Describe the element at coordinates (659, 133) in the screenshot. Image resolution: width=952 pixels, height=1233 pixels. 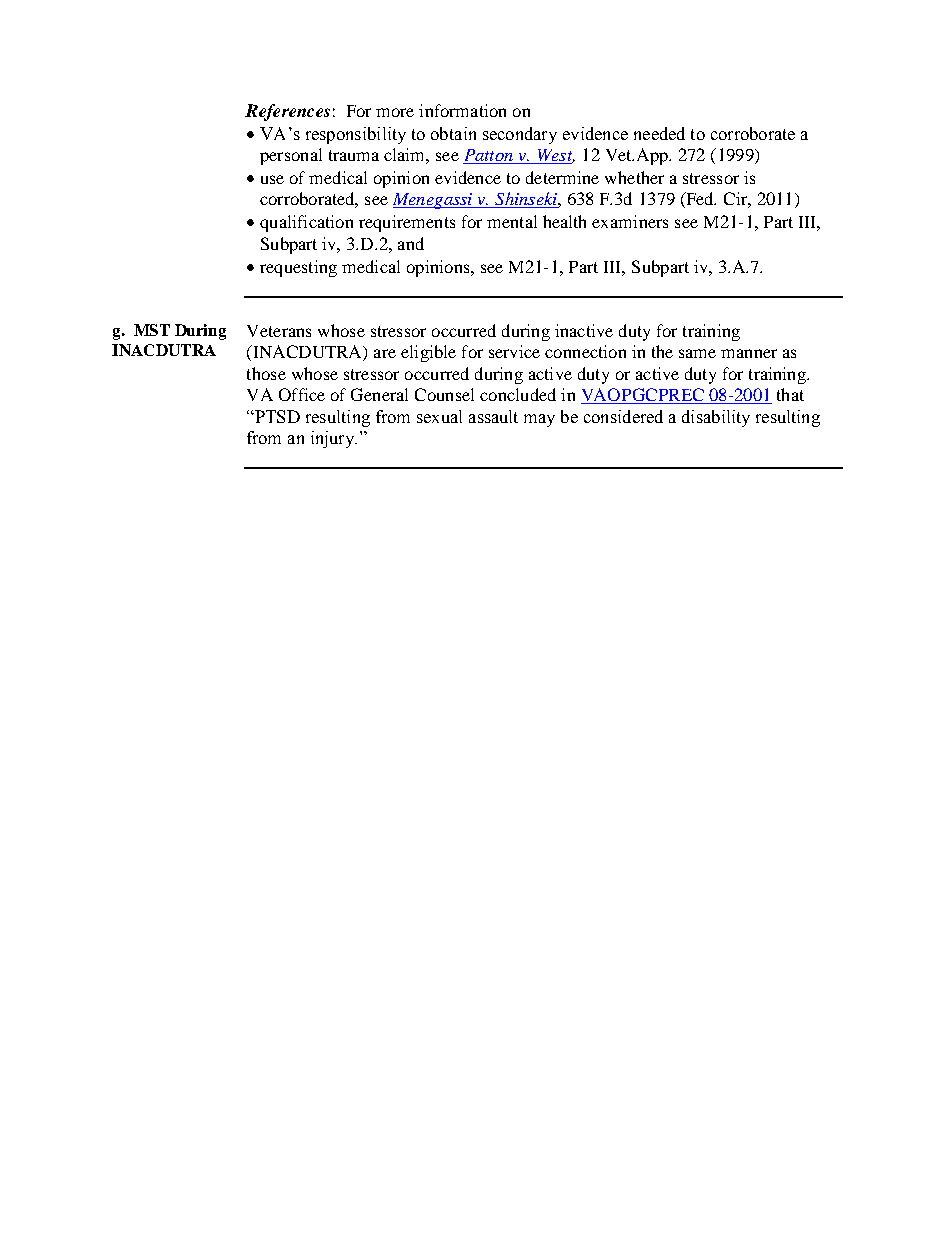
I see `needed` at that location.
